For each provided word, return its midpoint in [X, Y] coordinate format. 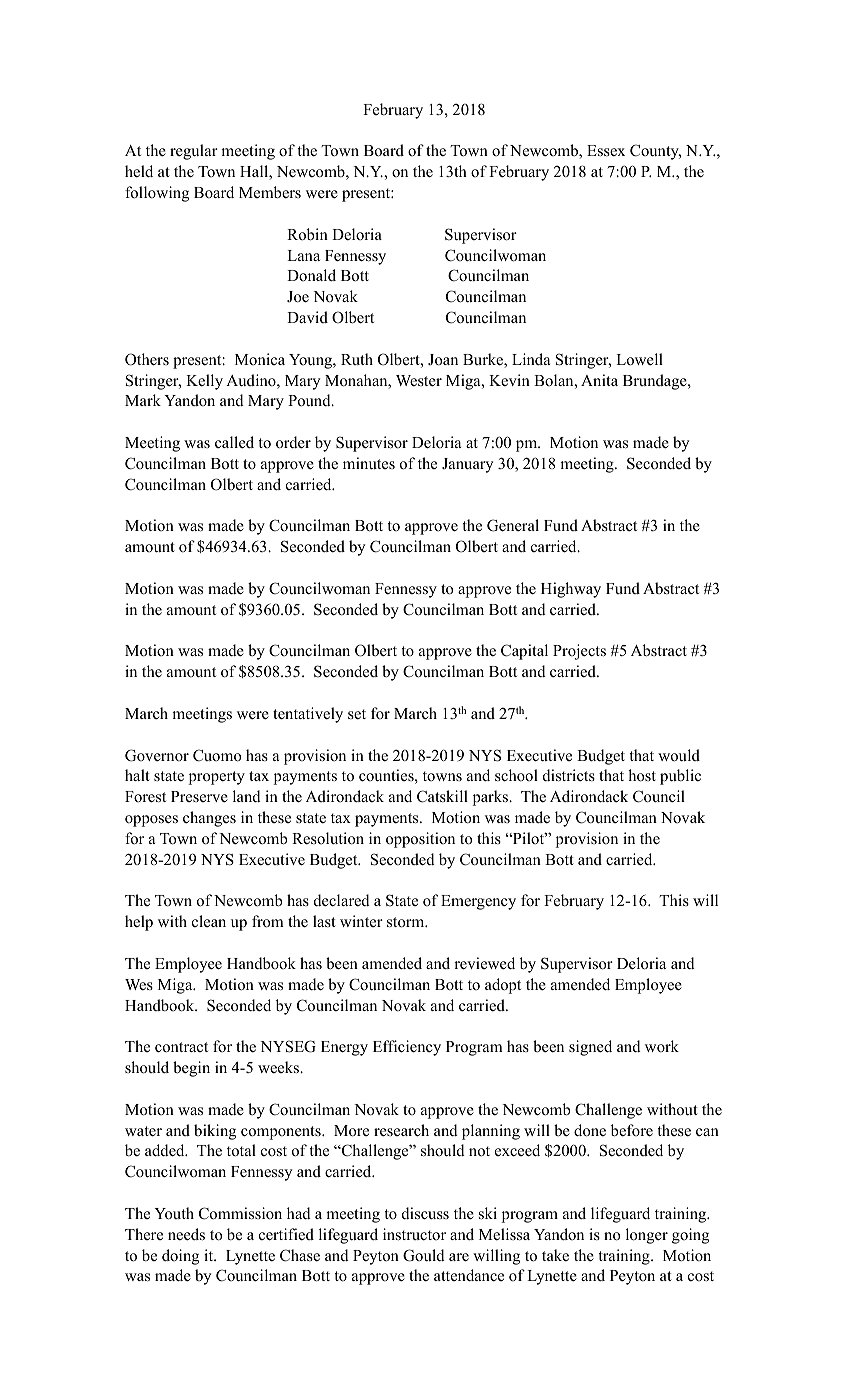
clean [209, 921]
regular [194, 152]
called [234, 442]
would [679, 755]
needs [186, 1234]
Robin [307, 234]
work [662, 1046]
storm [407, 922]
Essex [606, 151]
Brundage [656, 382]
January [467, 465]
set [357, 714]
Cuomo [217, 755]
